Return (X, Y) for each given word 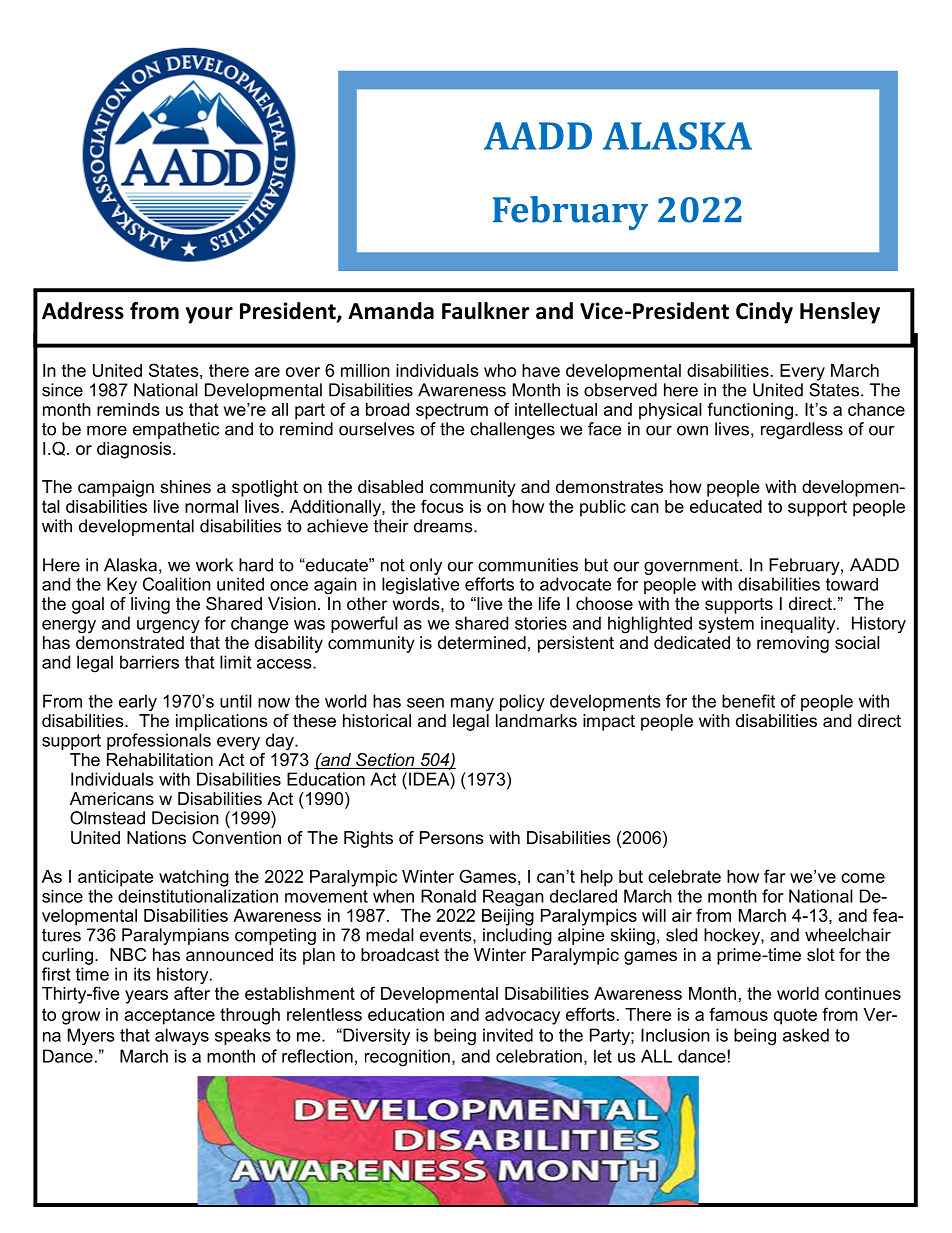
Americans (112, 798)
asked (806, 1035)
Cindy (764, 313)
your (209, 315)
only (426, 566)
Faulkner (486, 311)
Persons (452, 837)
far (774, 876)
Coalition (177, 584)
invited (508, 1035)
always (182, 1037)
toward (852, 584)
